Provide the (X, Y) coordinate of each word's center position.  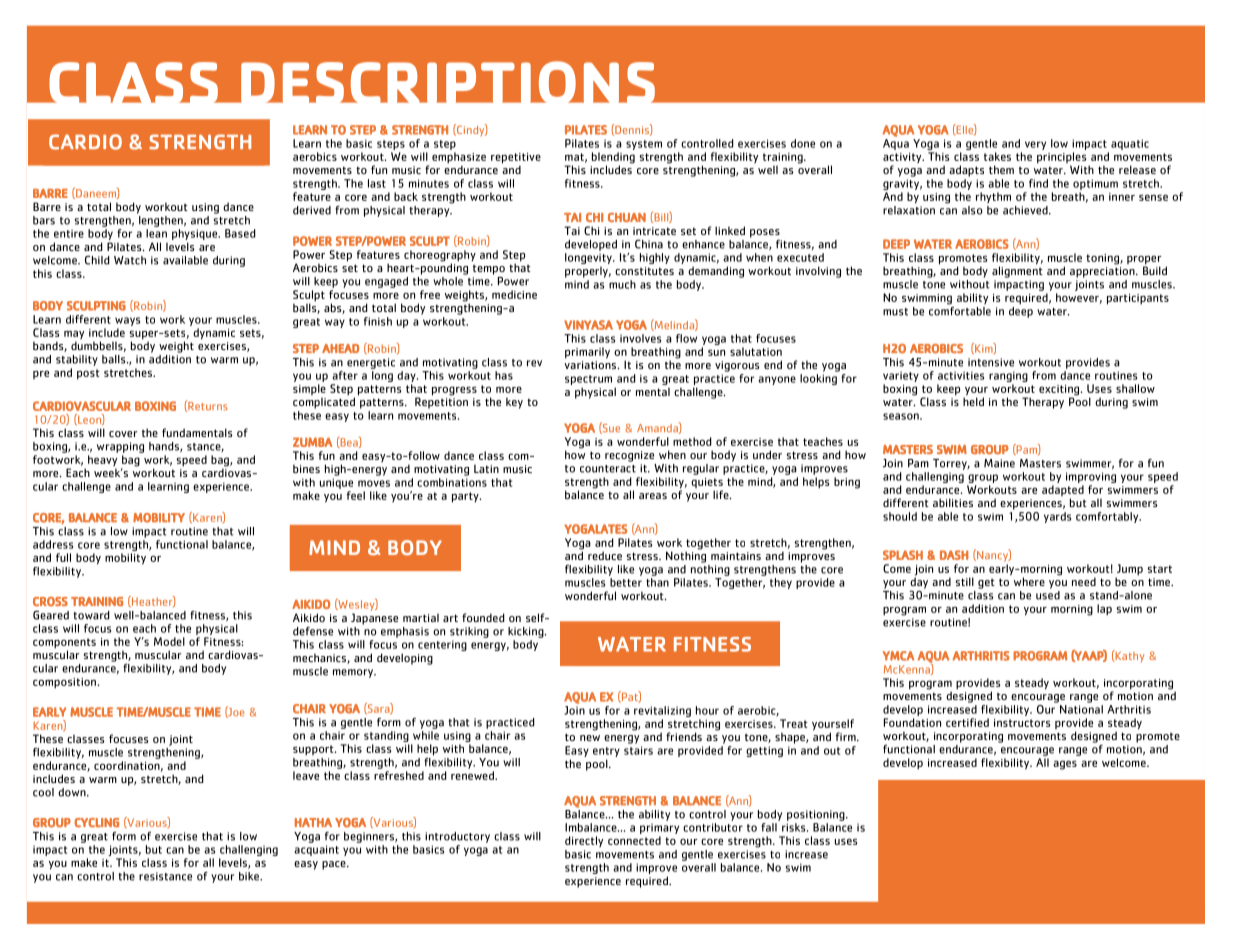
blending (613, 159)
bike (250, 876)
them (1001, 169)
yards (1057, 517)
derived (312, 210)
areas (653, 496)
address (53, 544)
